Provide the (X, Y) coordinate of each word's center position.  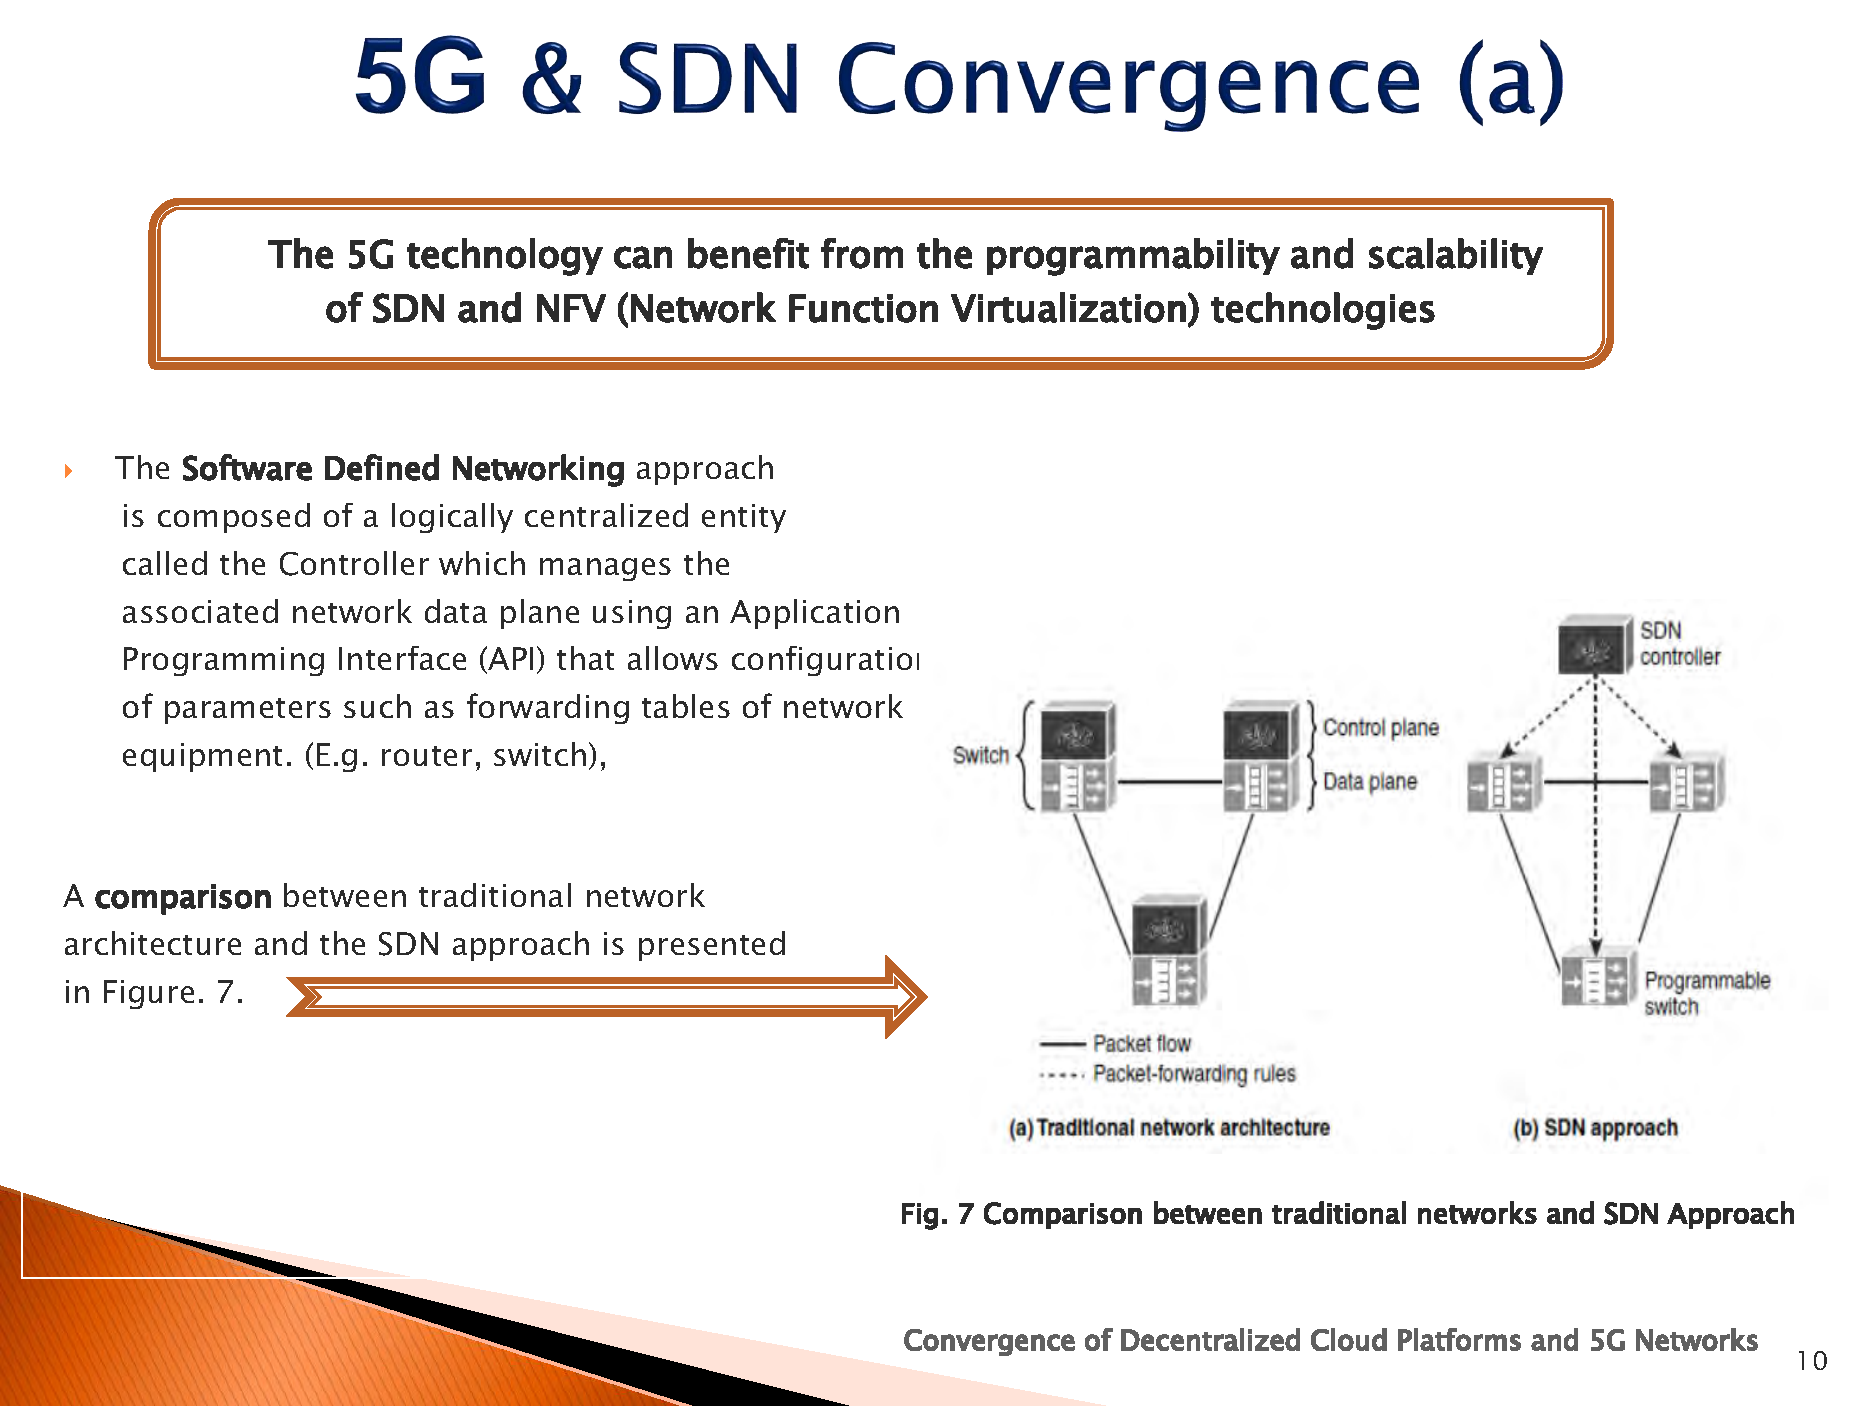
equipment (202, 757)
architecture (153, 943)
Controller (354, 563)
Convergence (989, 1342)
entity (744, 518)
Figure (149, 994)
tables (686, 706)
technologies (1323, 311)
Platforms (1459, 1339)
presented (712, 946)
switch (540, 754)
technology (505, 257)
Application (814, 614)
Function (863, 308)
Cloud (1349, 1339)
